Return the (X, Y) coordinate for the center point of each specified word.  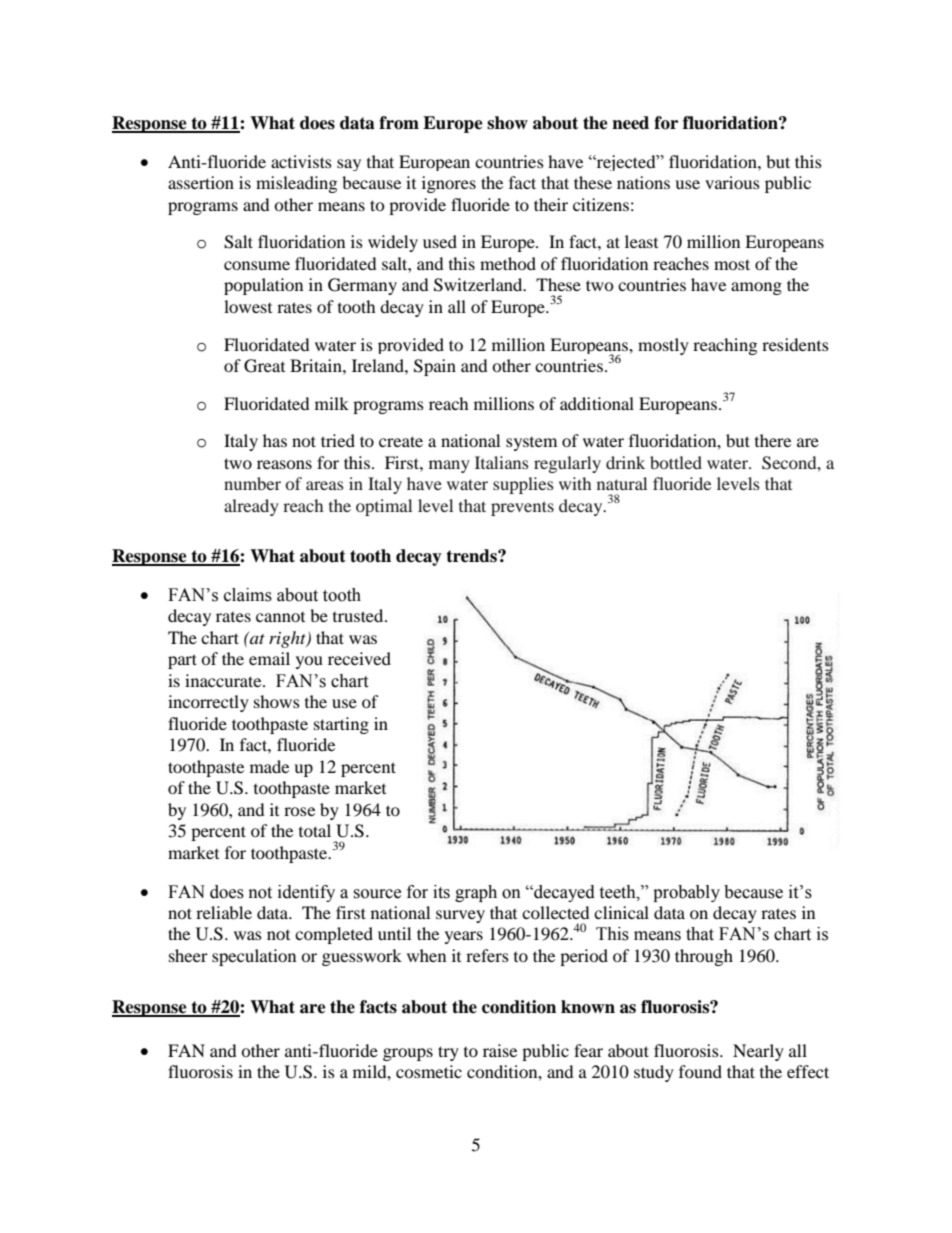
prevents (522, 508)
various (732, 182)
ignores (449, 184)
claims (248, 595)
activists (301, 161)
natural (622, 483)
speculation (254, 957)
